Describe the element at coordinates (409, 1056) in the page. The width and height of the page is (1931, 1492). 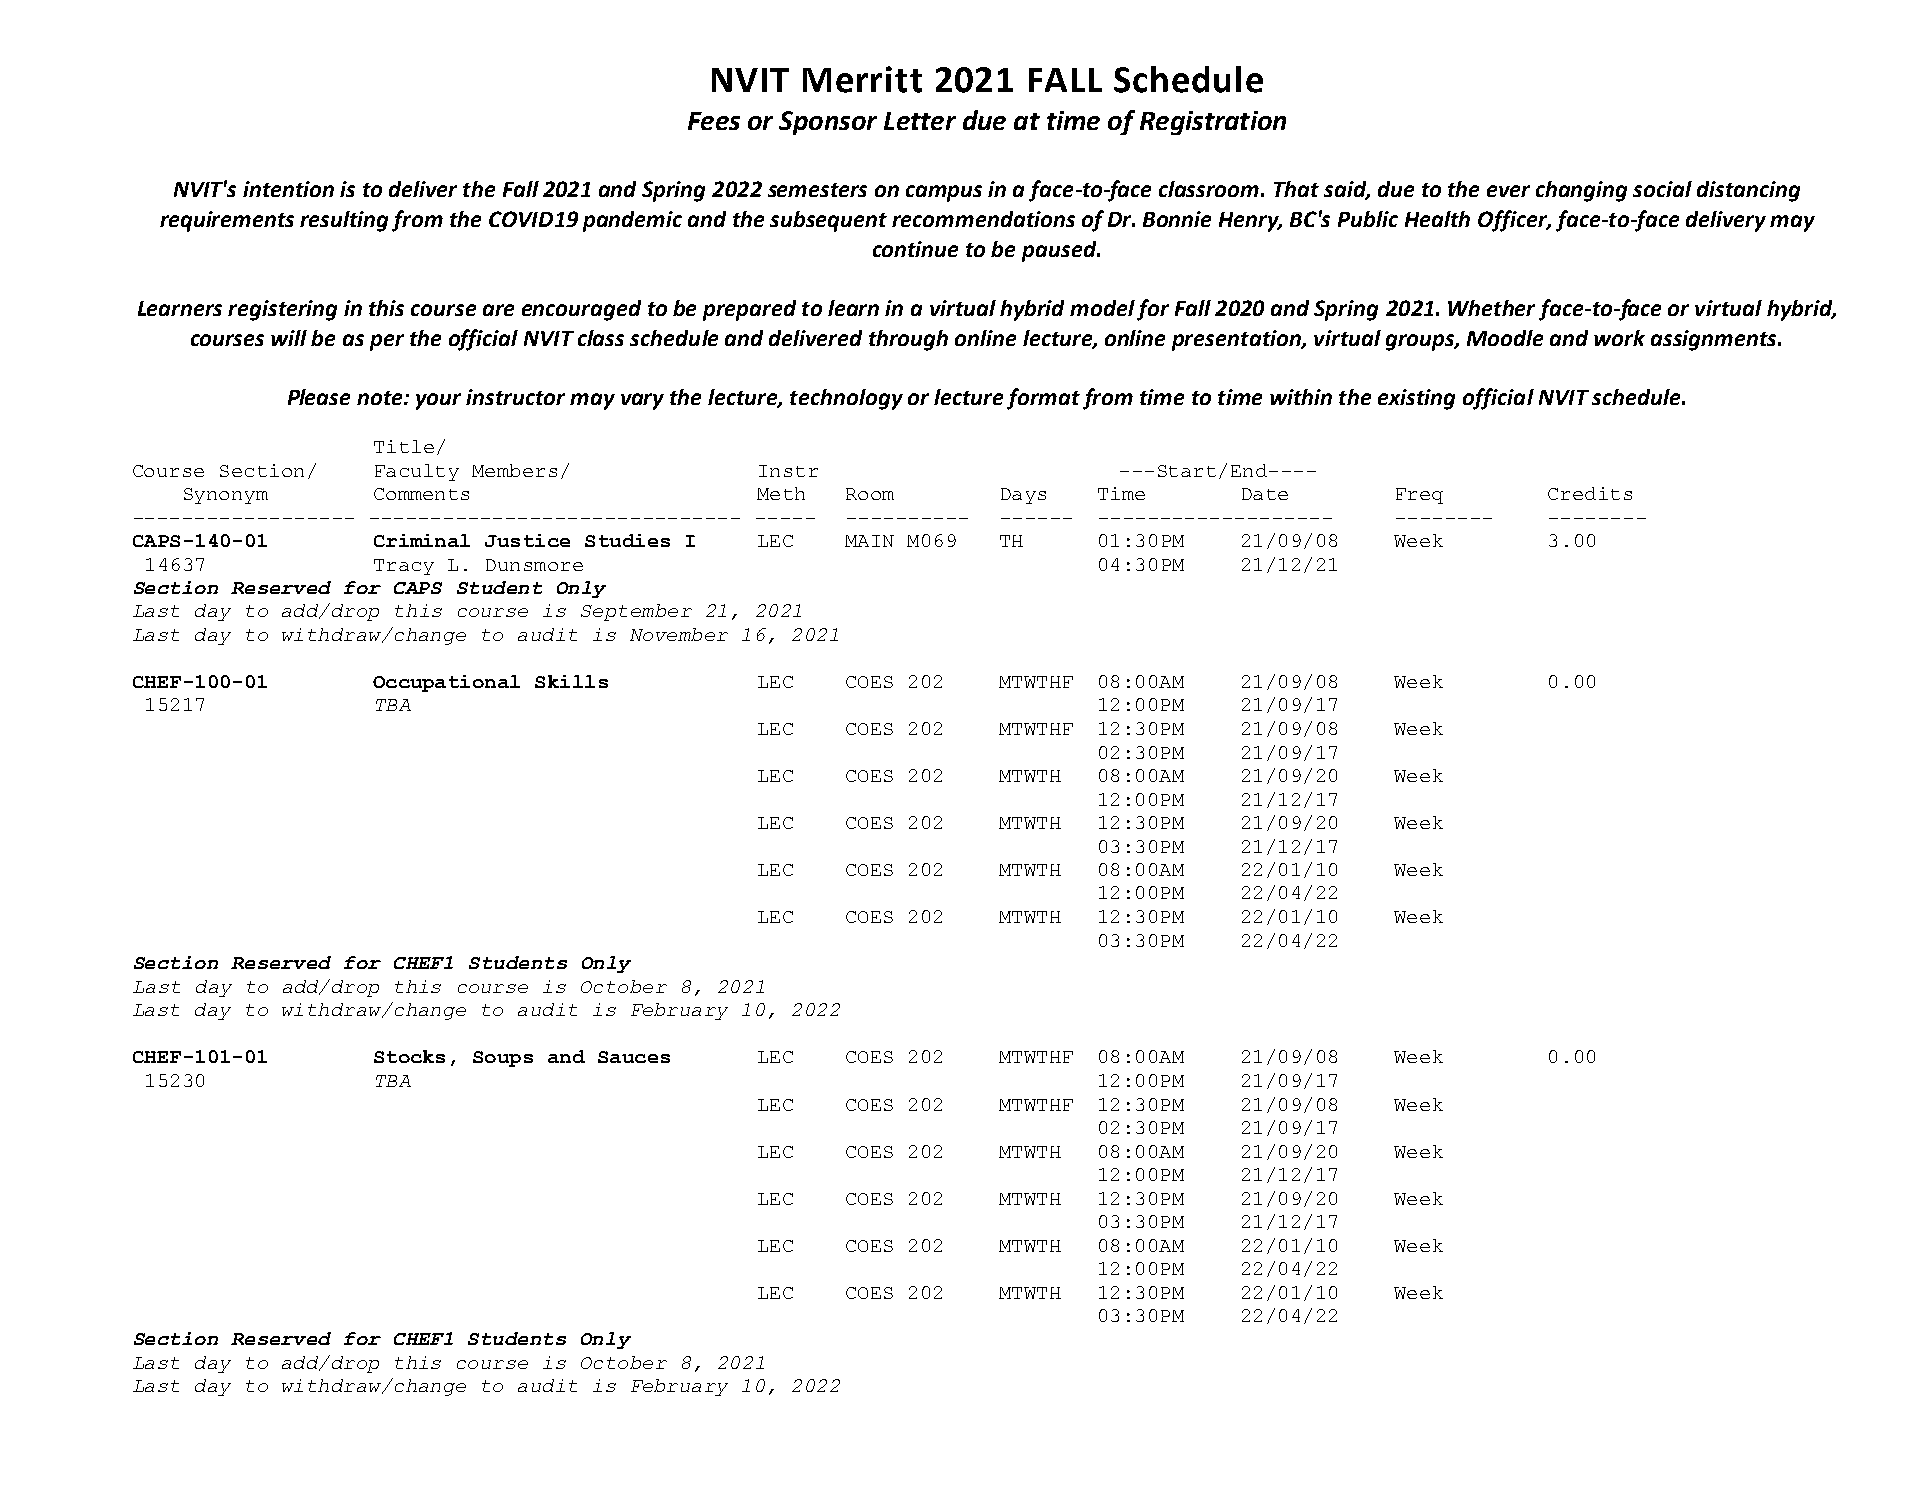
I see `Stocks` at that location.
